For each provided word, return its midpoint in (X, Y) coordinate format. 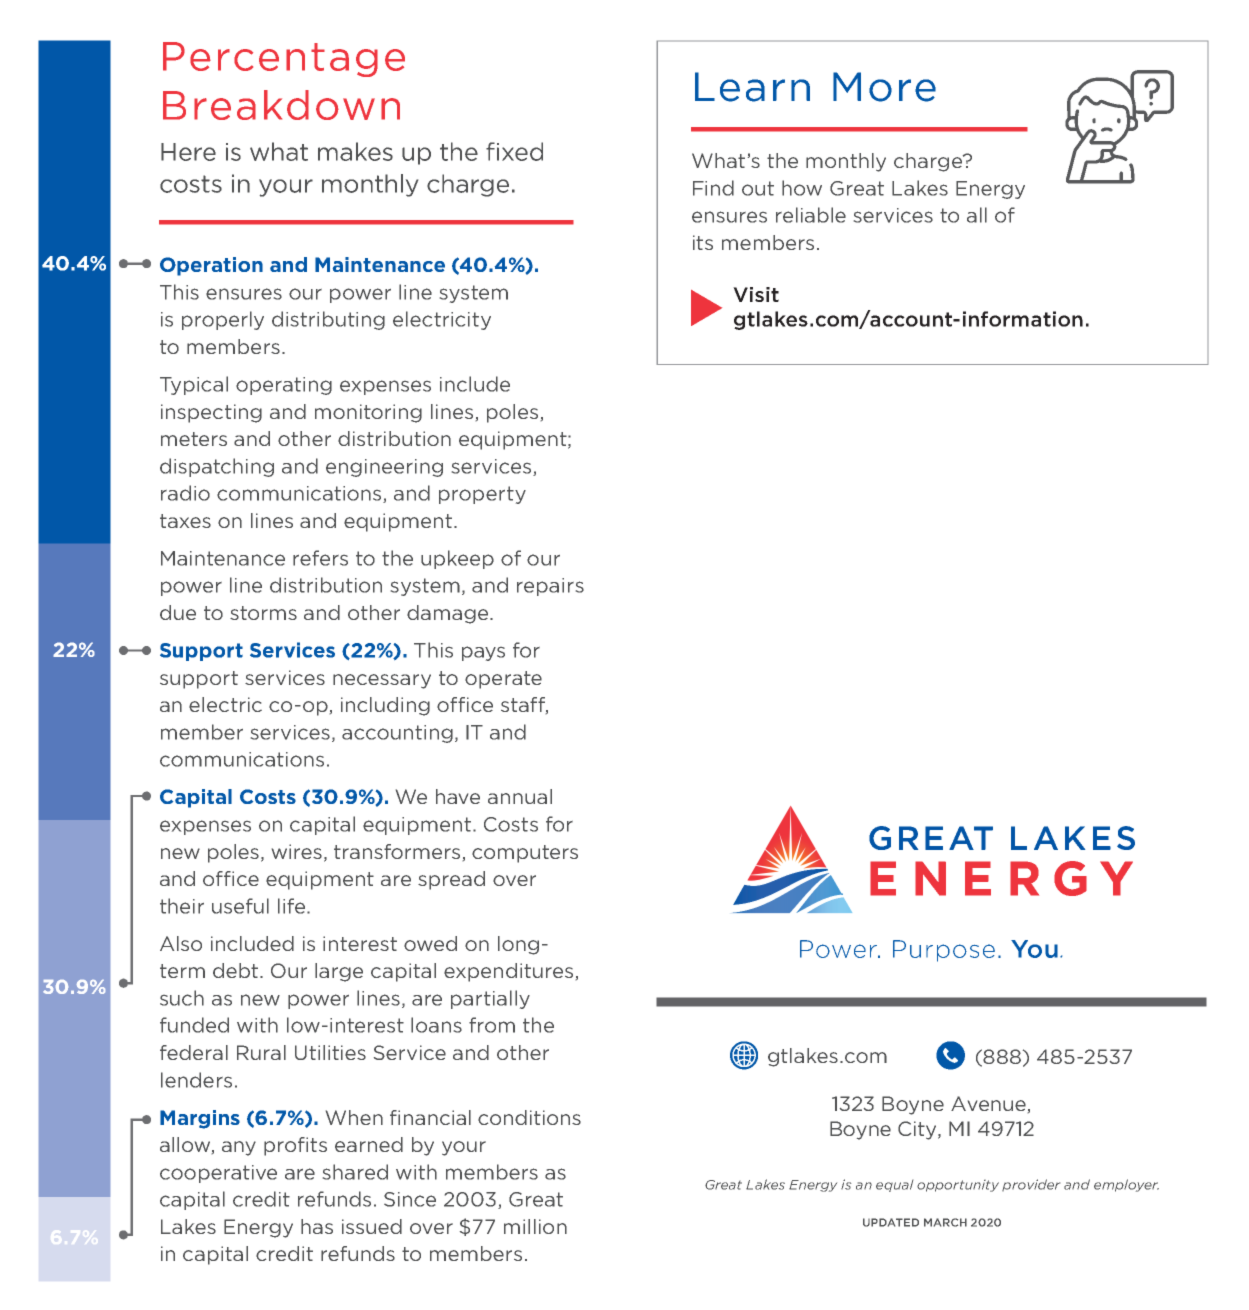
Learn (752, 87)
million (535, 1226)
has (317, 1226)
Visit (756, 294)
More (884, 87)
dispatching (217, 467)
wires (297, 851)
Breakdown (281, 105)
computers (525, 854)
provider (1031, 1185)
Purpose (944, 951)
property (482, 495)
